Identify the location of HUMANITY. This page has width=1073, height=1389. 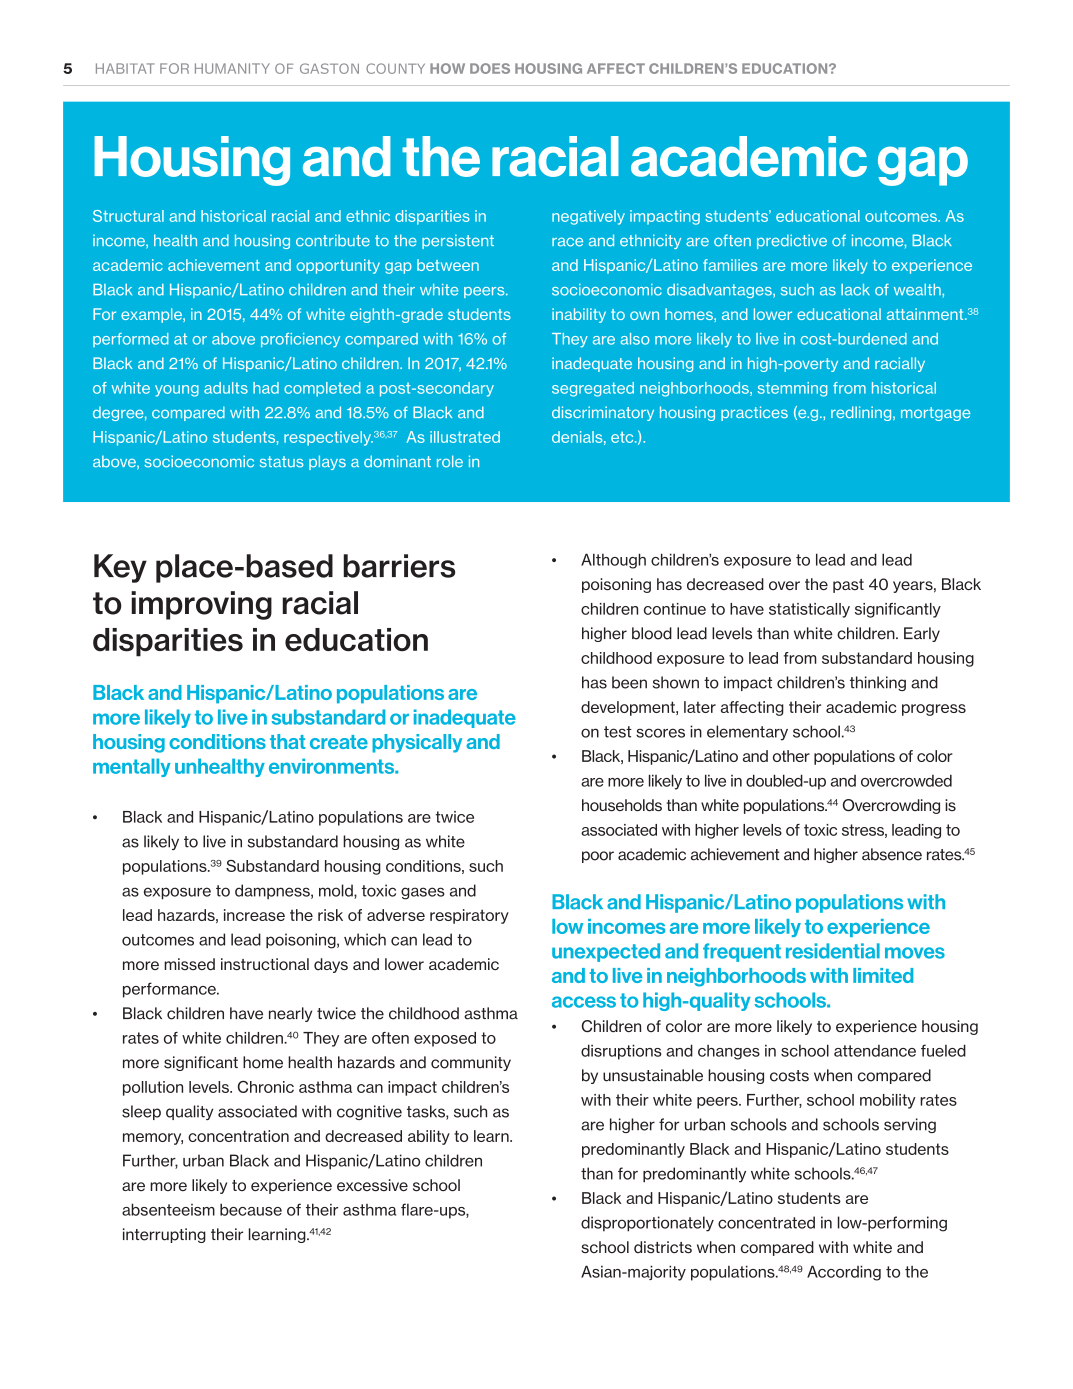
(232, 68).
